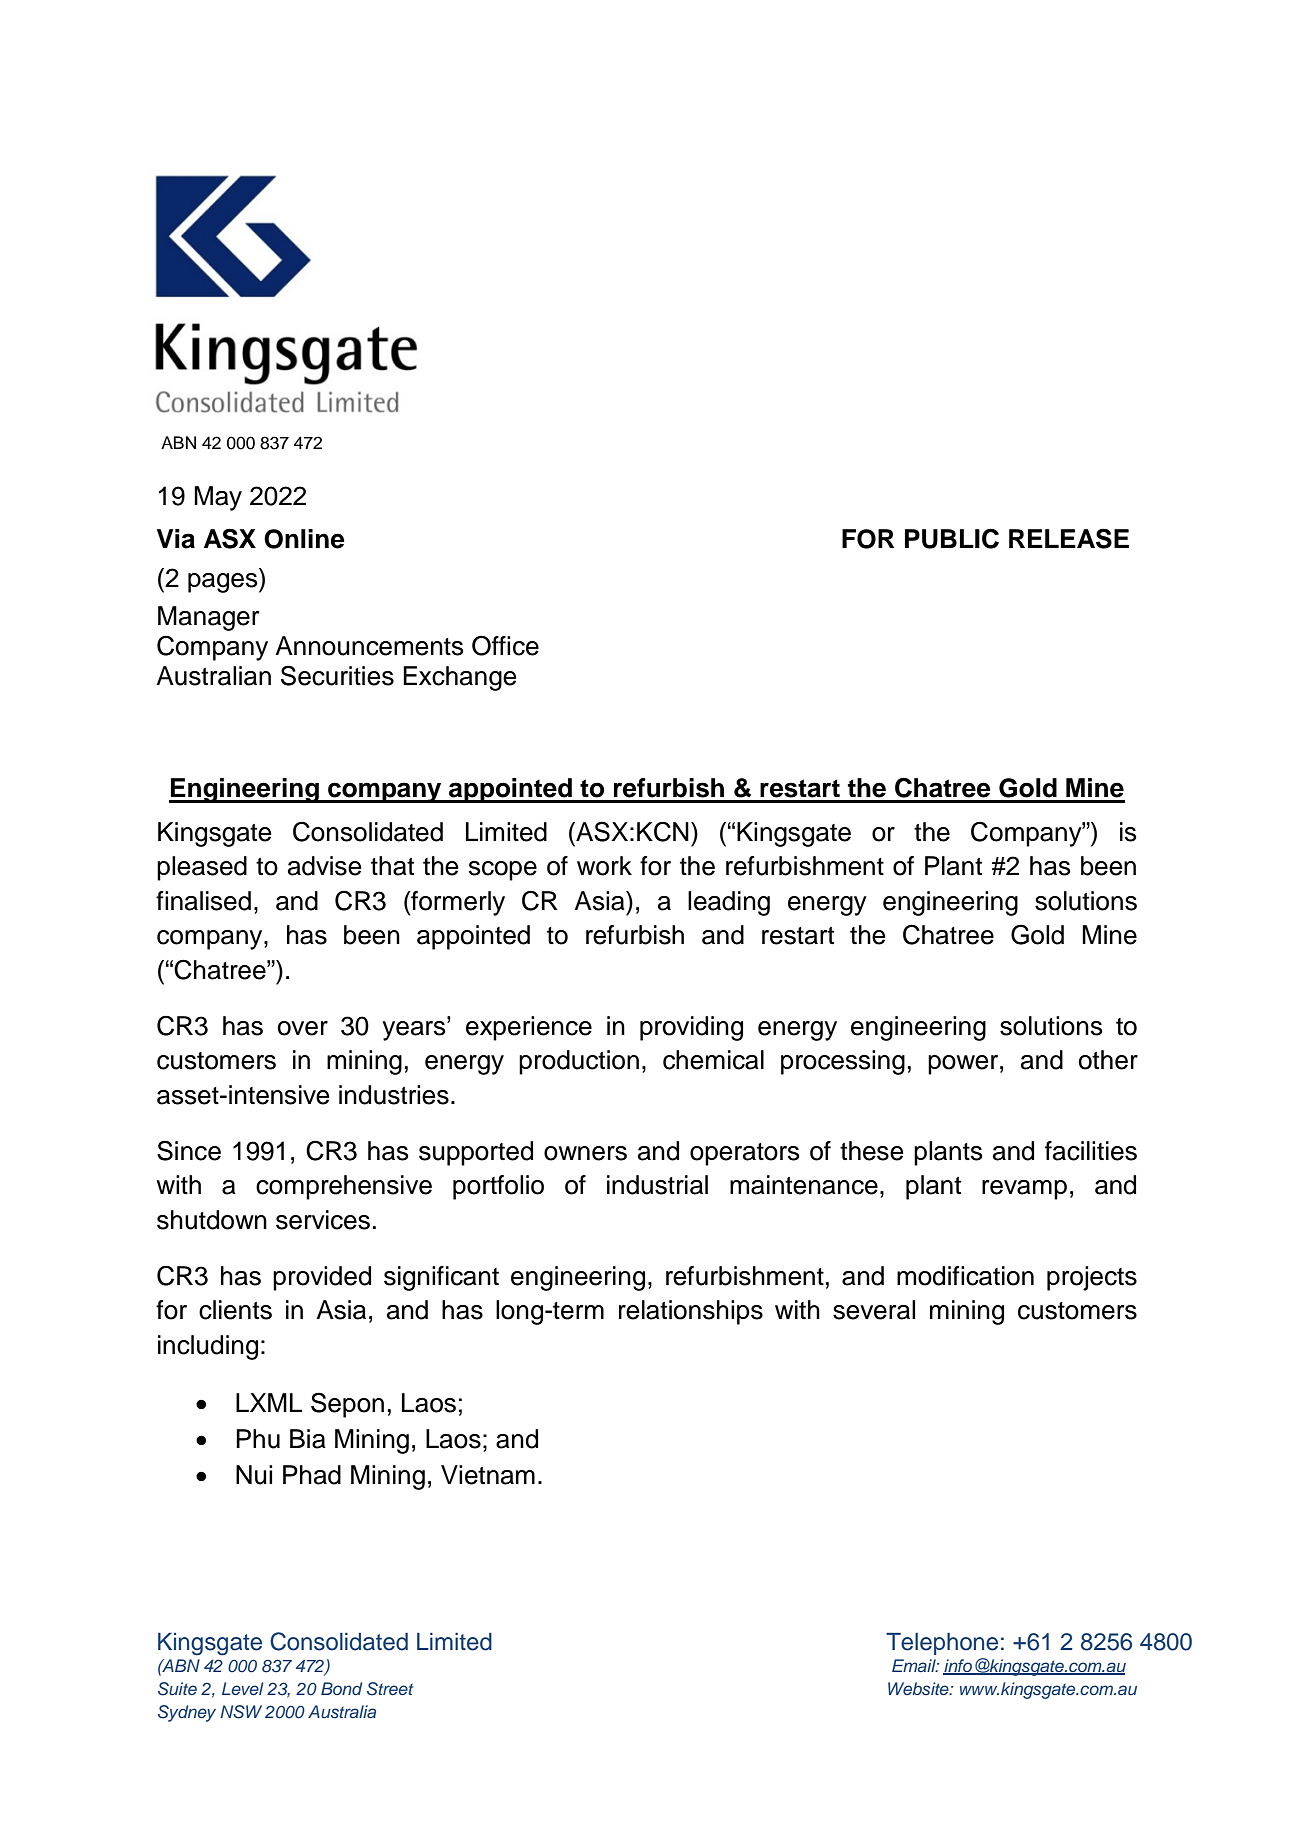 This document has height=1829, width=1294. I want to click on work, so click(604, 866).
